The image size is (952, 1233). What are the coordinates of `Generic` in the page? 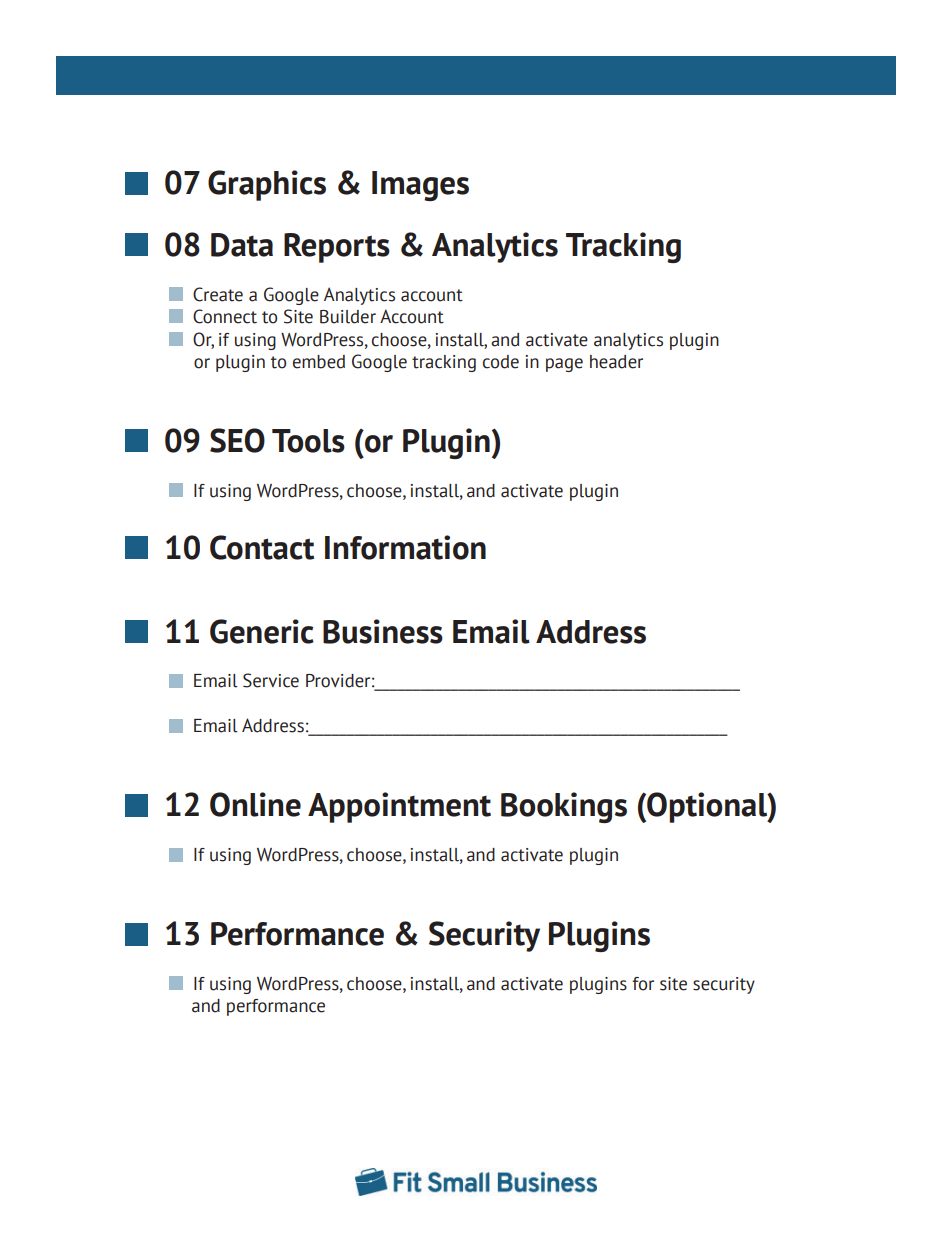 It's located at (262, 631).
